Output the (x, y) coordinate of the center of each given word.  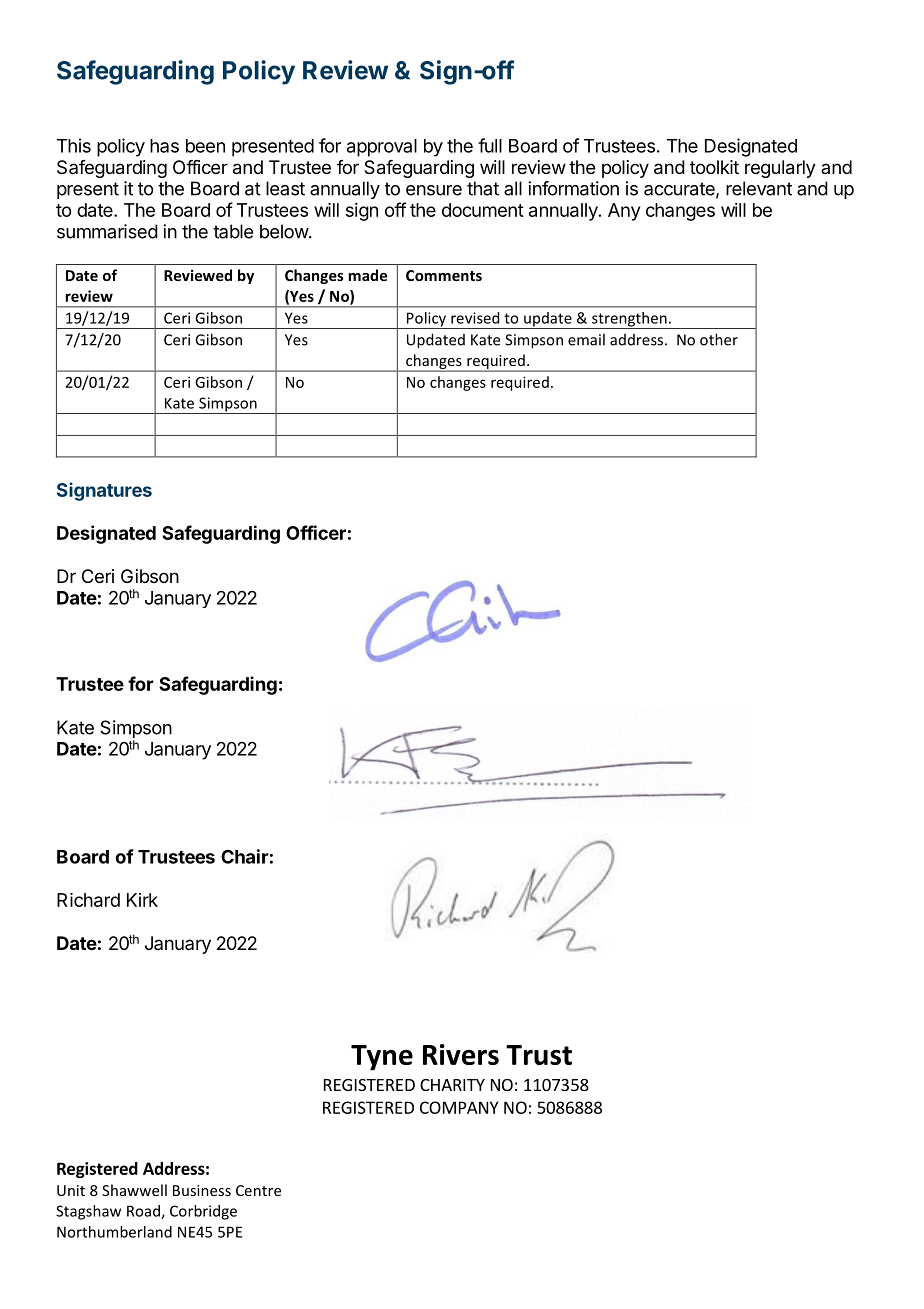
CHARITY (452, 1085)
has (164, 146)
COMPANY (459, 1107)
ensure (434, 190)
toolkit (714, 167)
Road (144, 1212)
